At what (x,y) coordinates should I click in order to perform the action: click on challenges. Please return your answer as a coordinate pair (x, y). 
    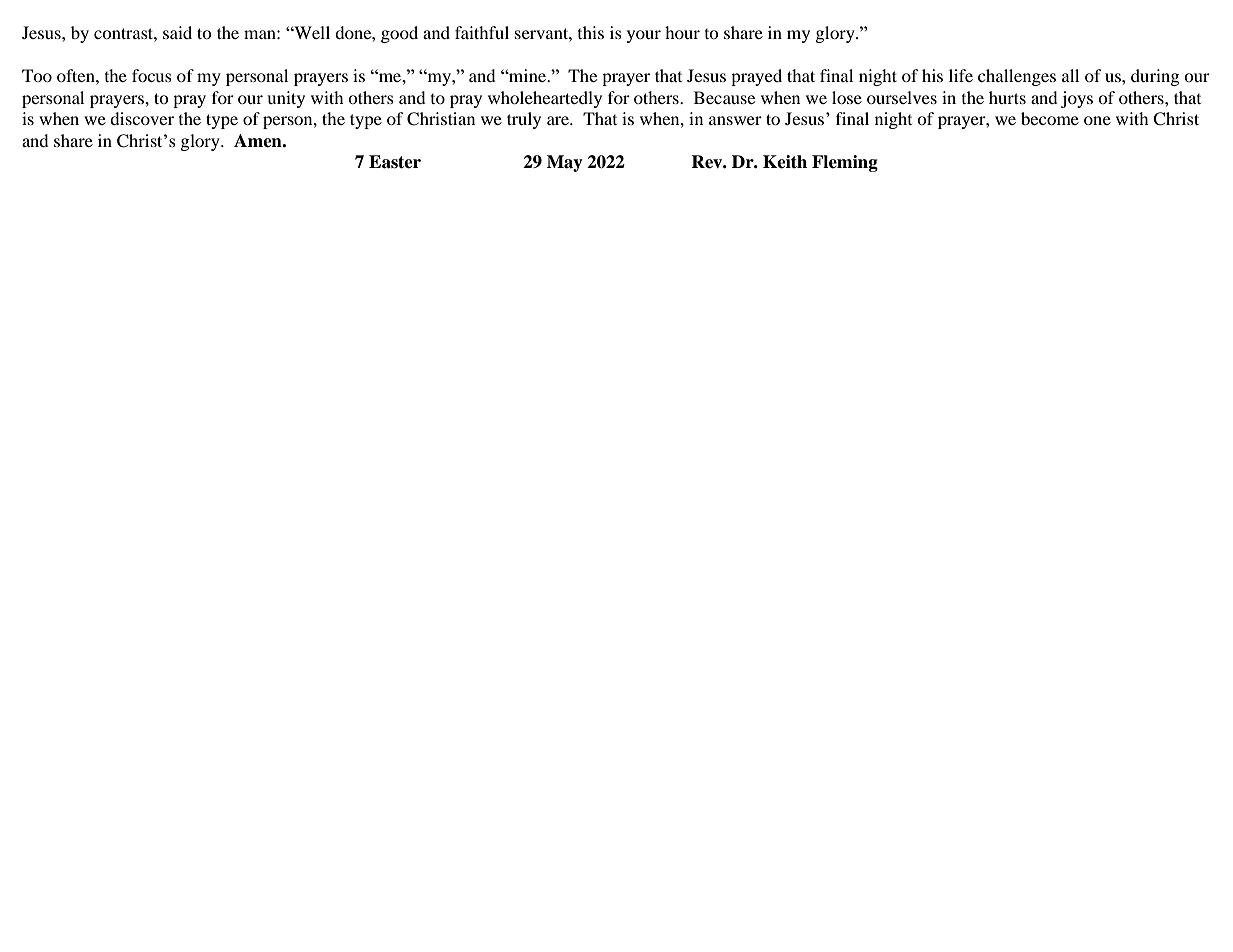
    Looking at the image, I should click on (1017, 77).
